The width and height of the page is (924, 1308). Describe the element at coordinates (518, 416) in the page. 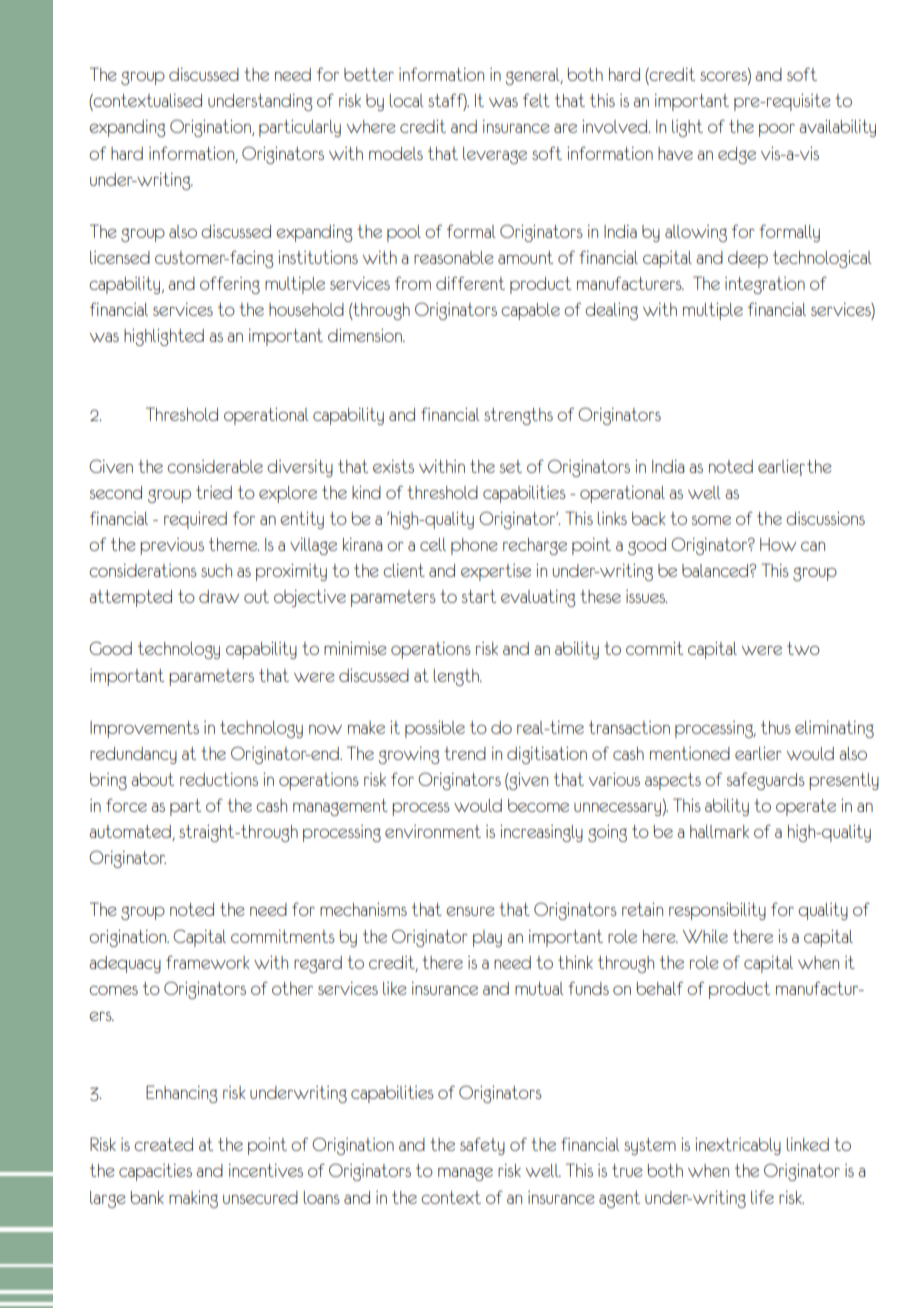

I see `strengths` at that location.
